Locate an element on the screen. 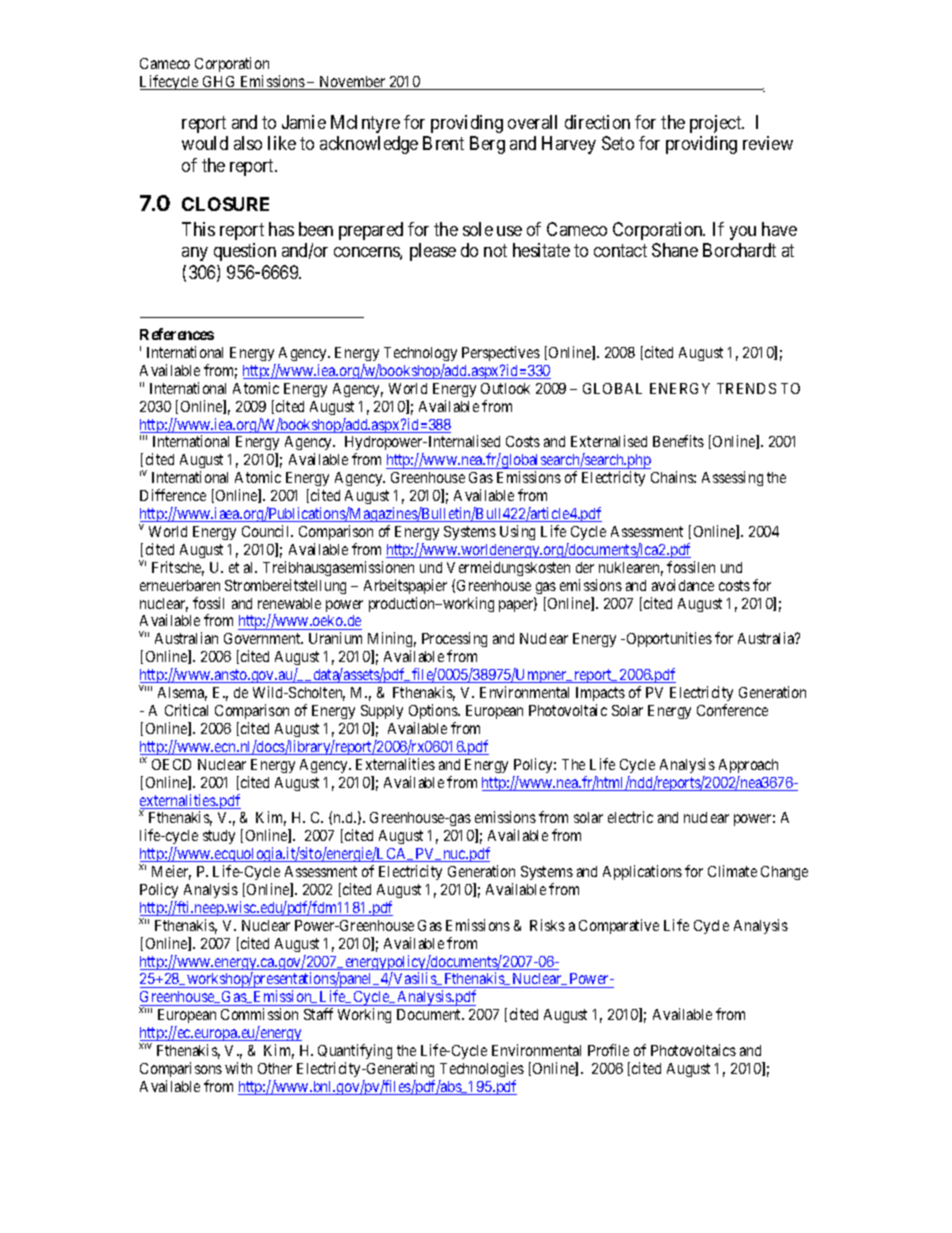  also is located at coordinates (248, 143).
